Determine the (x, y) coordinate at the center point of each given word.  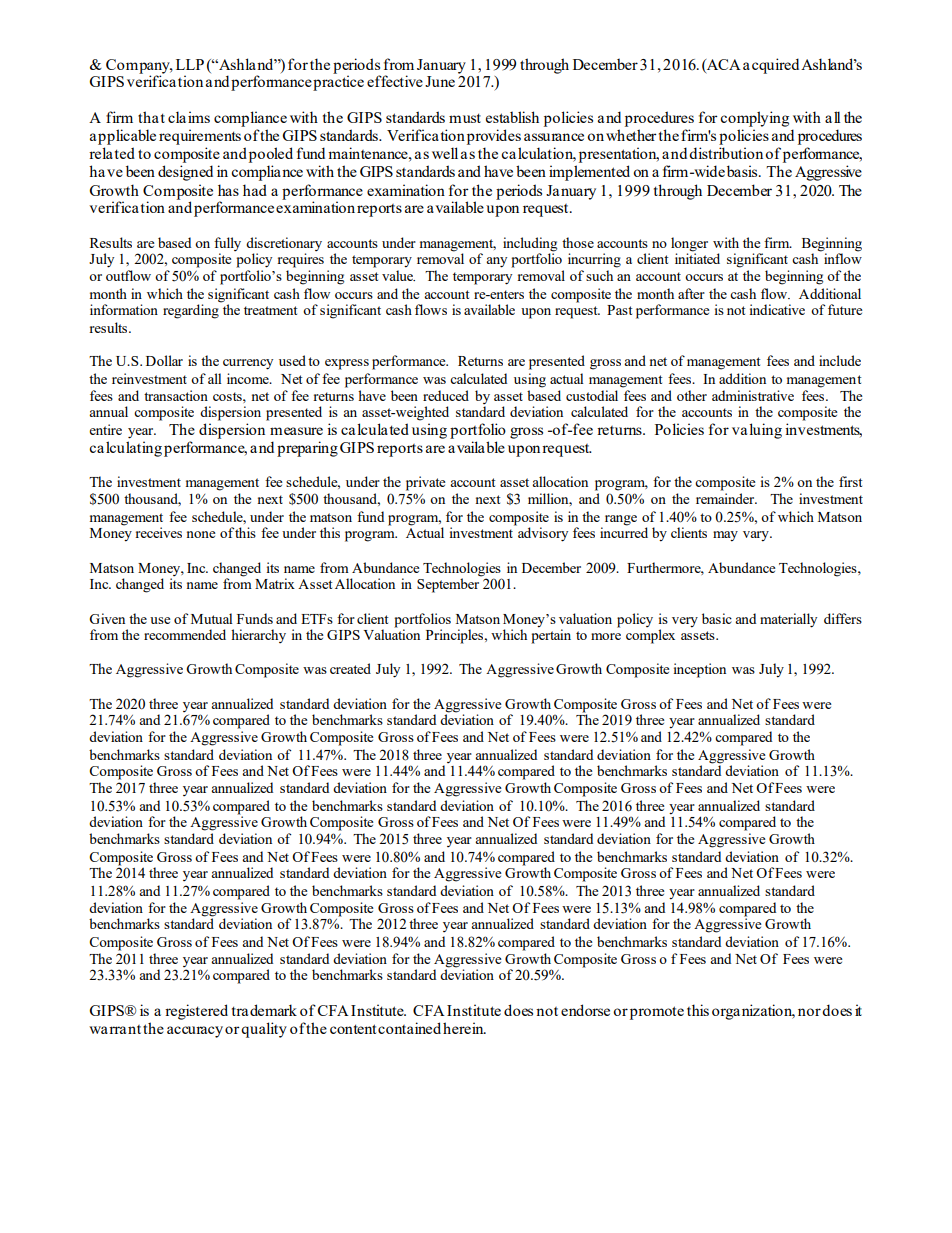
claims (189, 117)
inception (700, 670)
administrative (753, 395)
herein (464, 1028)
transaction (176, 395)
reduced (446, 395)
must (465, 118)
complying (754, 119)
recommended (185, 634)
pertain (551, 635)
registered (196, 1012)
